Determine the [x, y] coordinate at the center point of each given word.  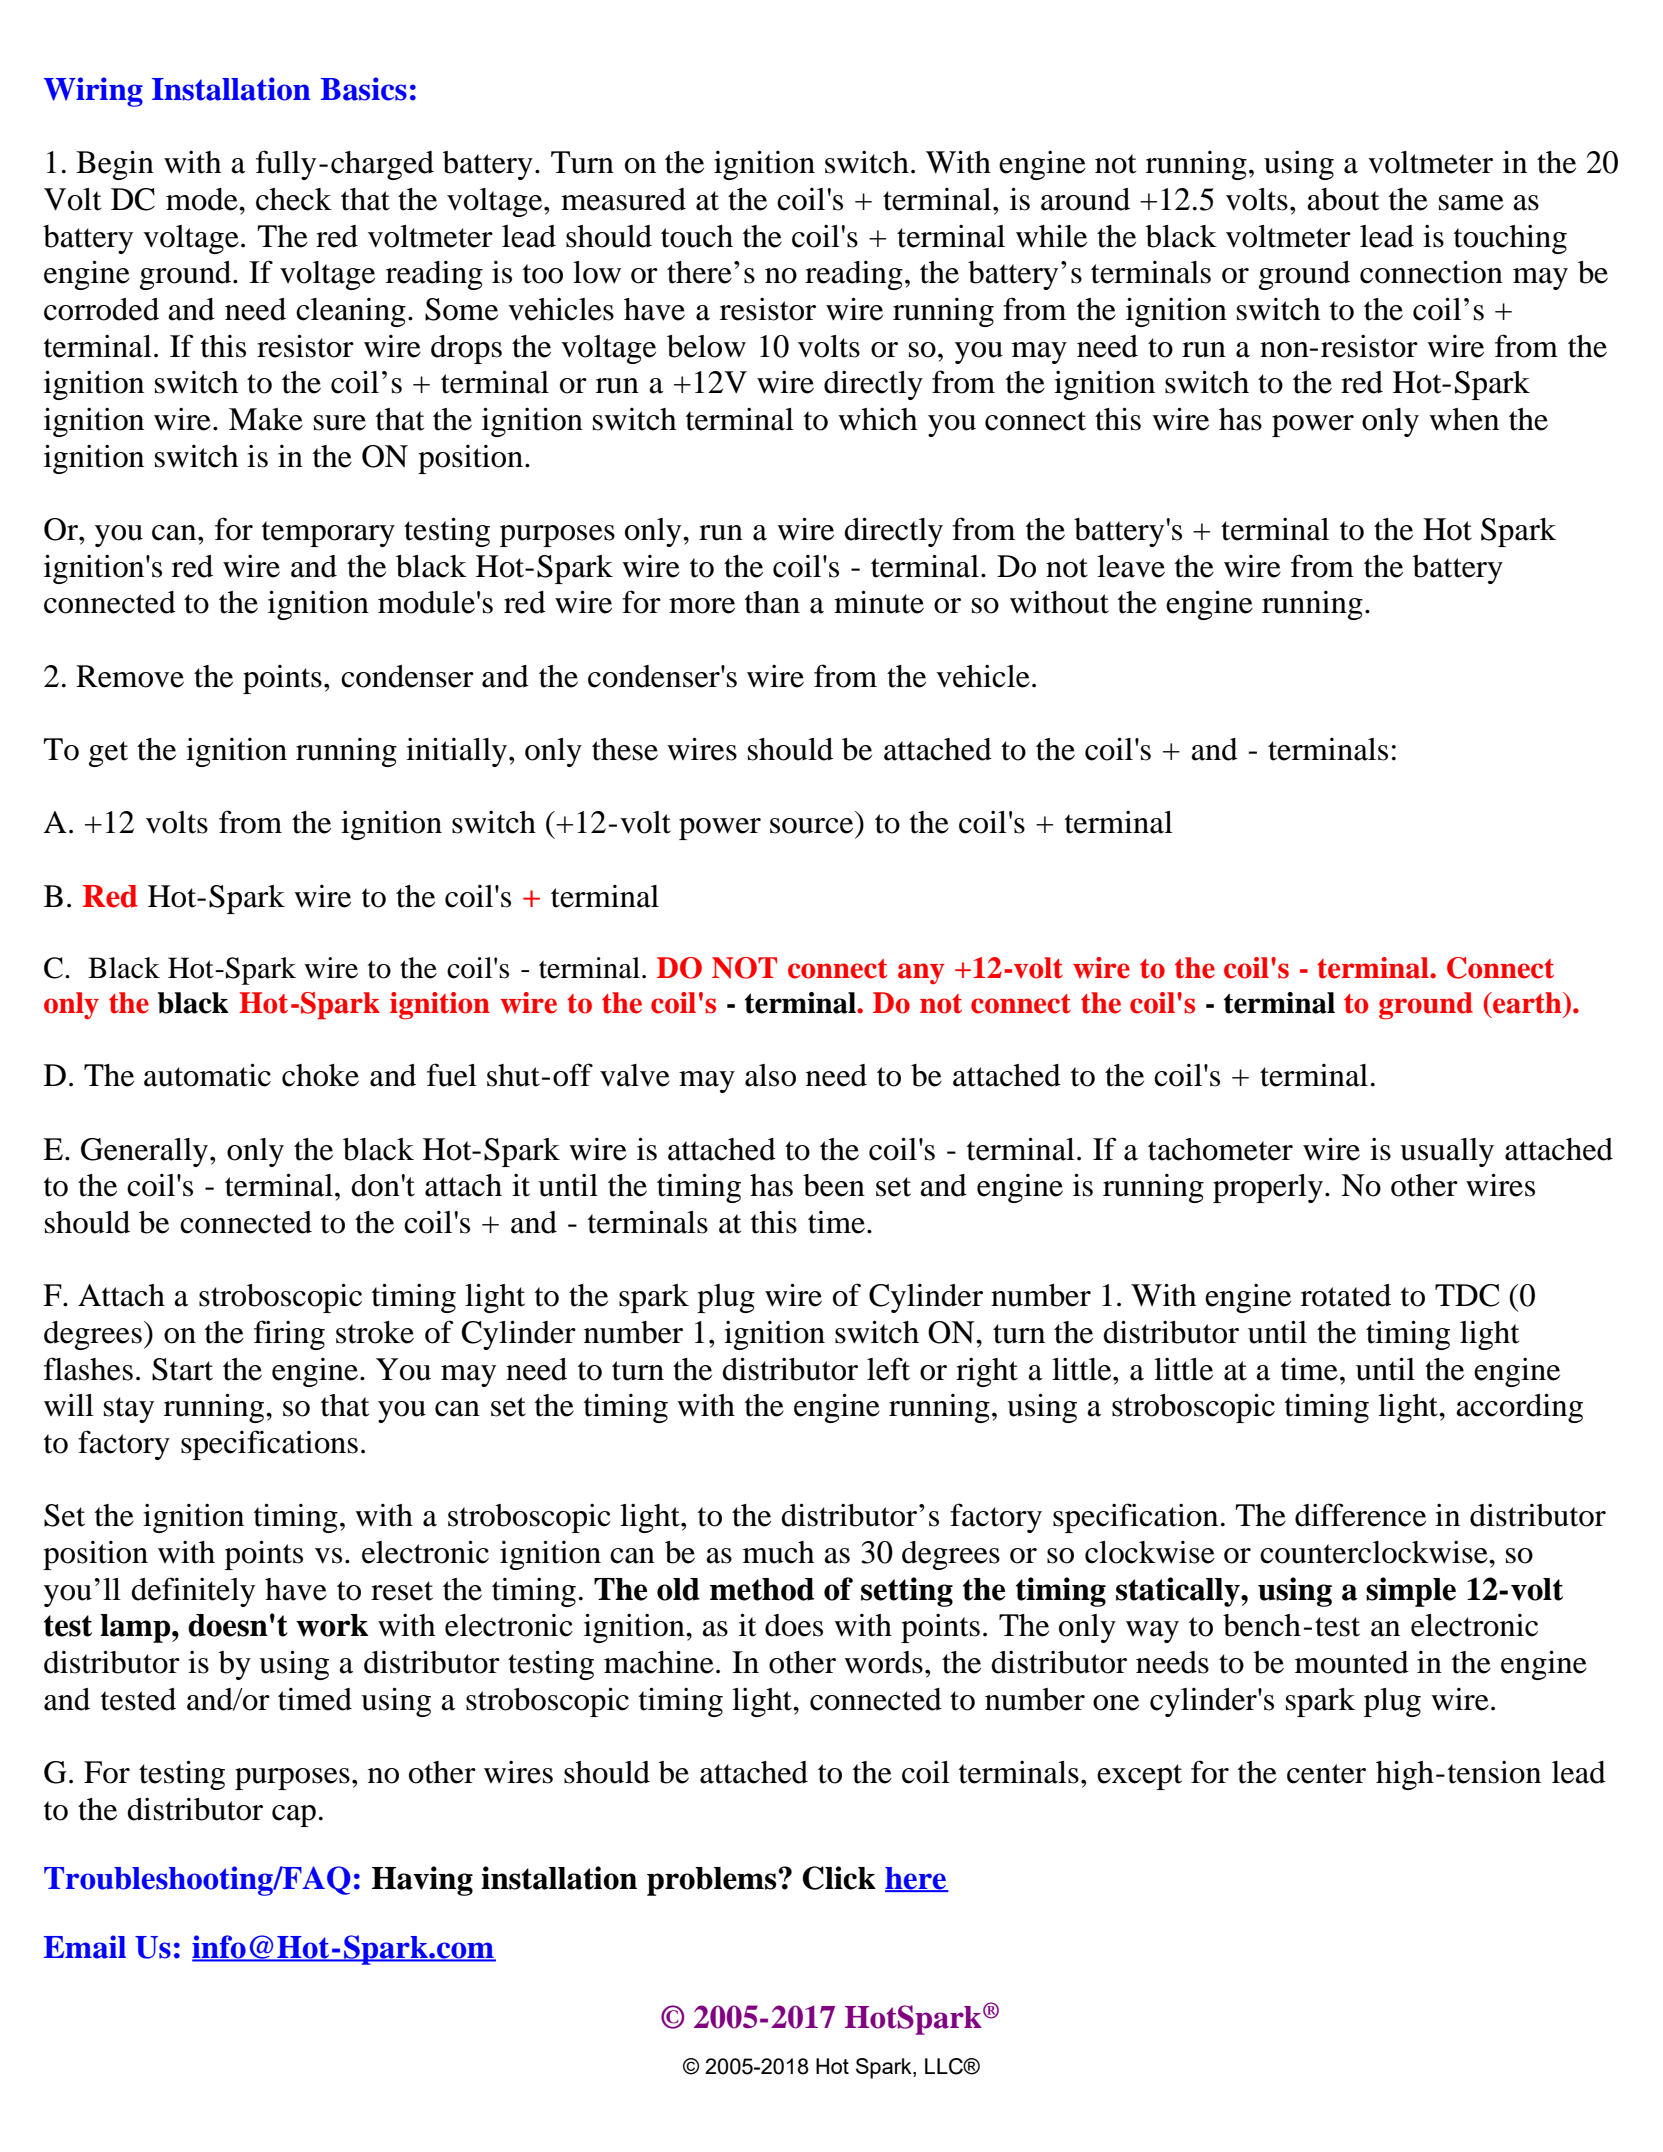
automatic [207, 1075]
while [1051, 236]
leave [1131, 566]
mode [203, 199]
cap [294, 1816]
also [770, 1075]
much [778, 1552]
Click [839, 1878]
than [772, 602]
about [1343, 199]
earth [1527, 1003]
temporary [328, 534]
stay [129, 1410]
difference [1360, 1515]
